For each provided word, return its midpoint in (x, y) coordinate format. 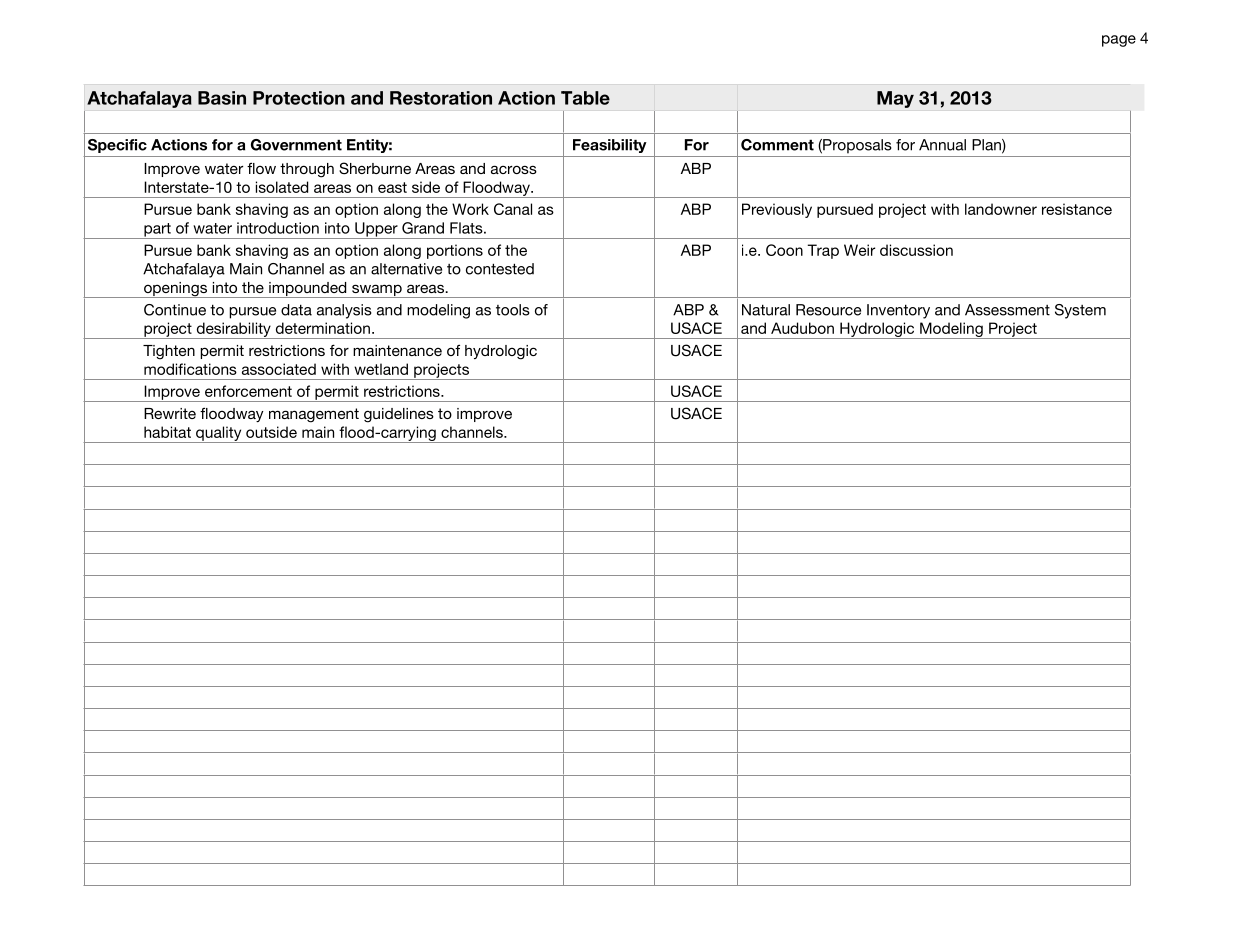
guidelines (399, 415)
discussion (916, 250)
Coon (784, 250)
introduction (278, 228)
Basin (222, 98)
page (1119, 41)
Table (585, 98)
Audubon (802, 328)
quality (219, 434)
